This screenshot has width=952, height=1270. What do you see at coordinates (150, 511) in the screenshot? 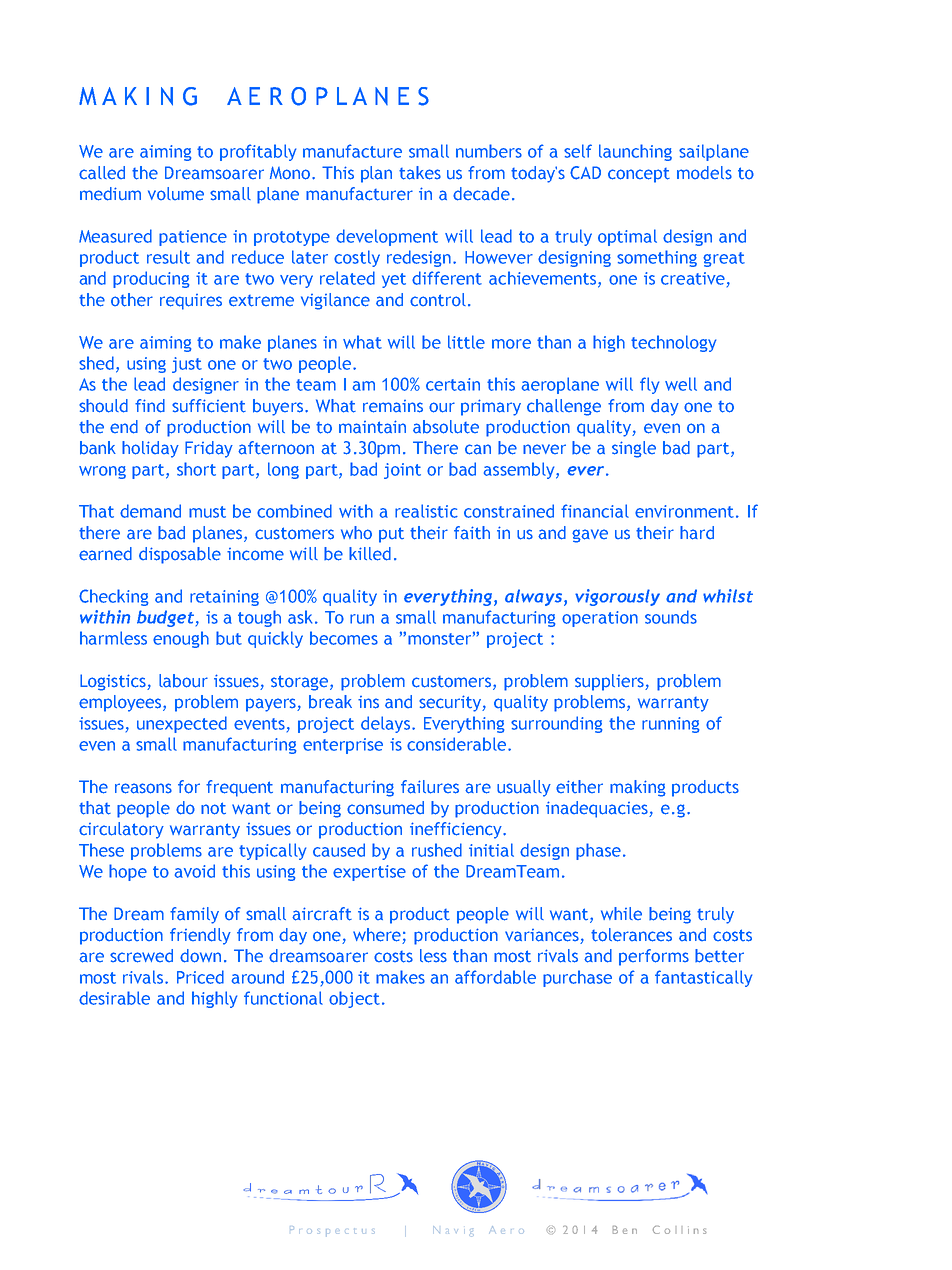
I see `demand` at bounding box center [150, 511].
